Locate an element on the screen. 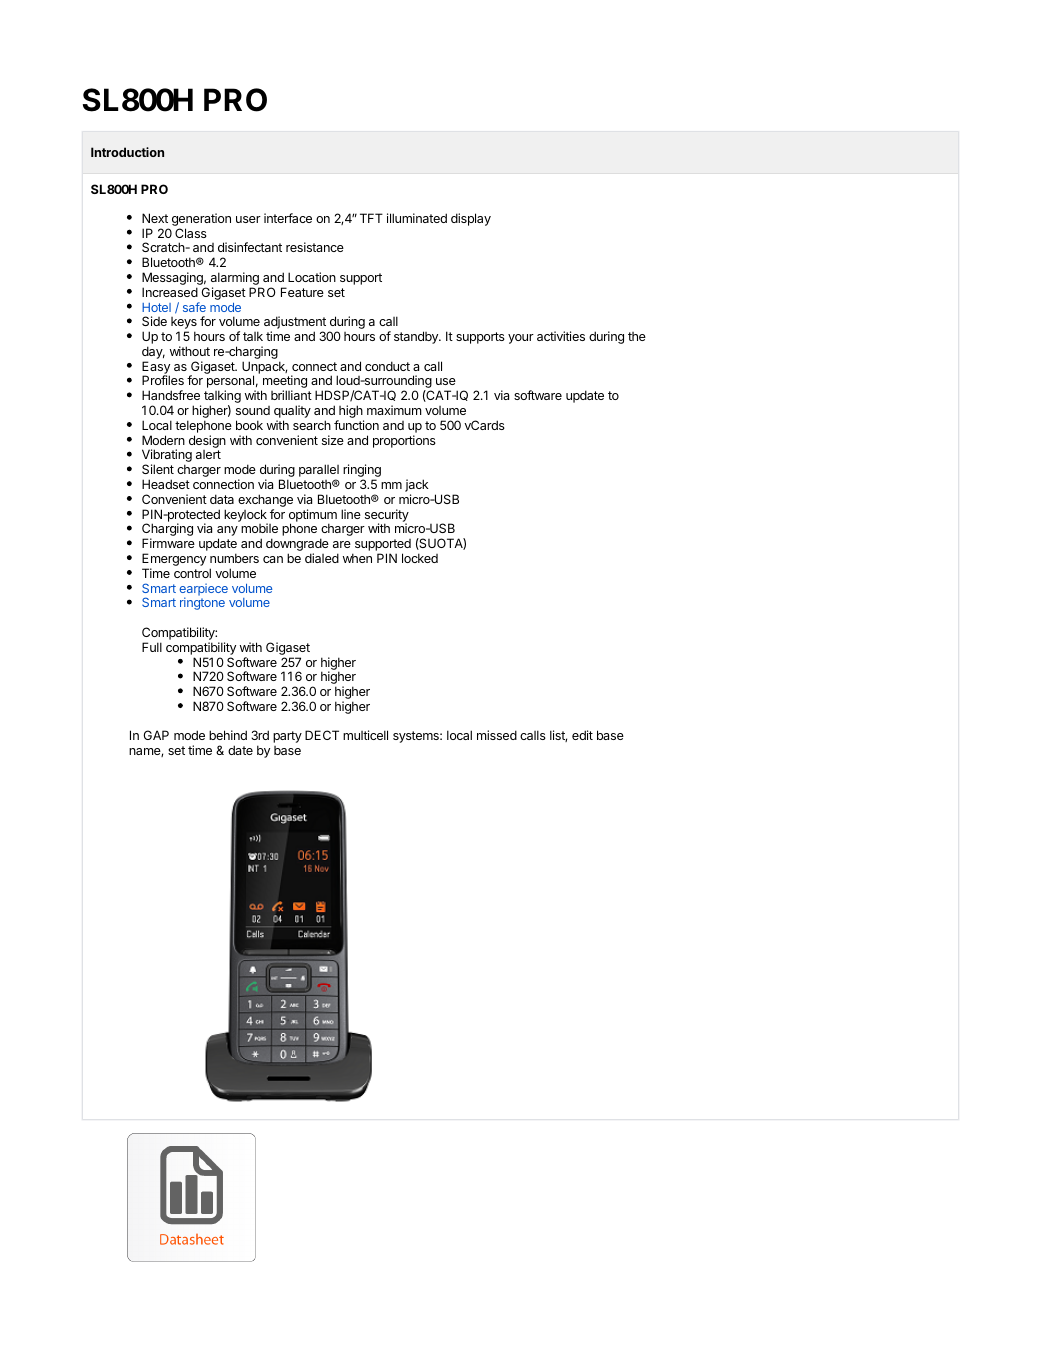 The height and width of the screenshot is (1347, 1041). Introduction is located at coordinates (127, 152).
